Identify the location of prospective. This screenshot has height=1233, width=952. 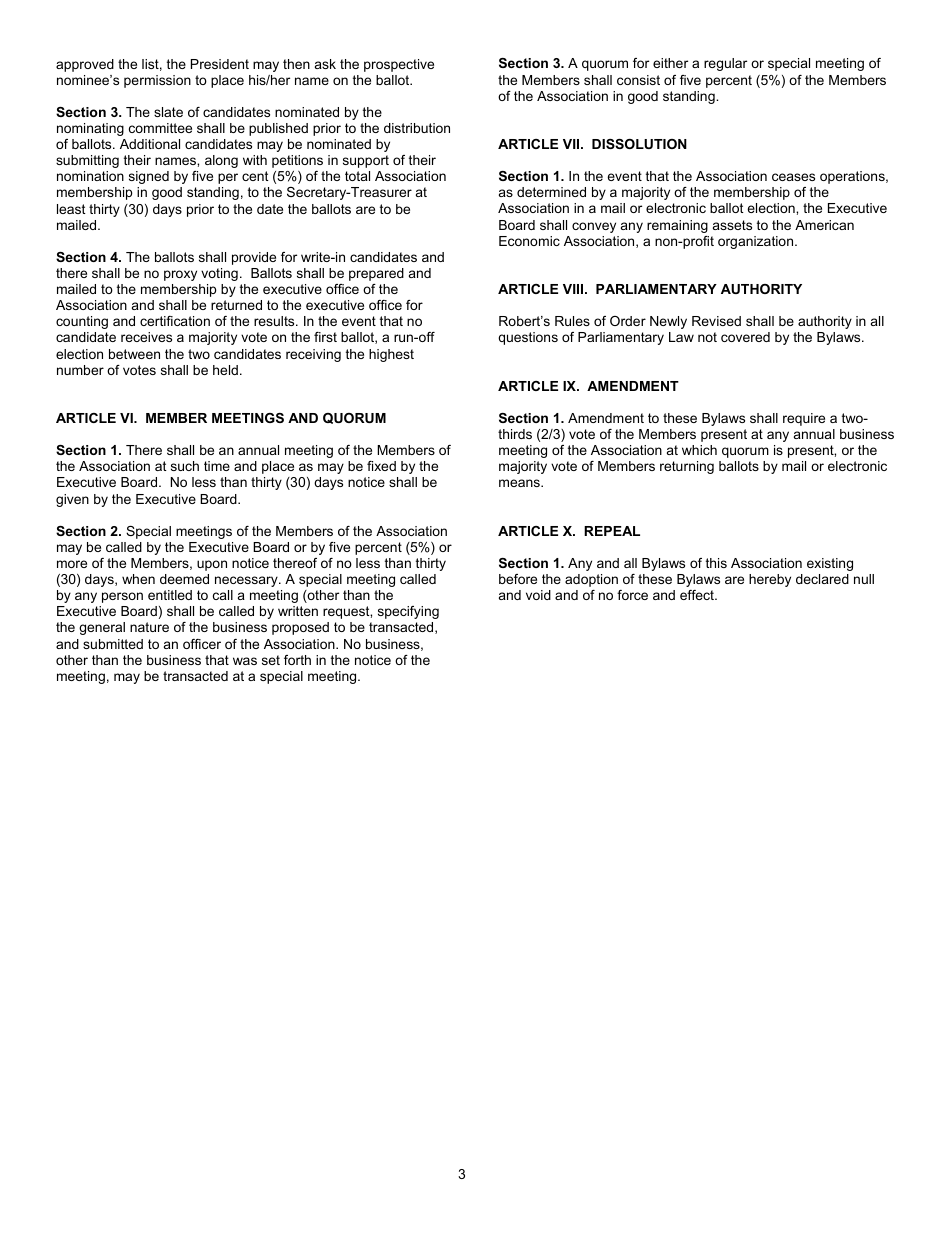
(399, 65).
